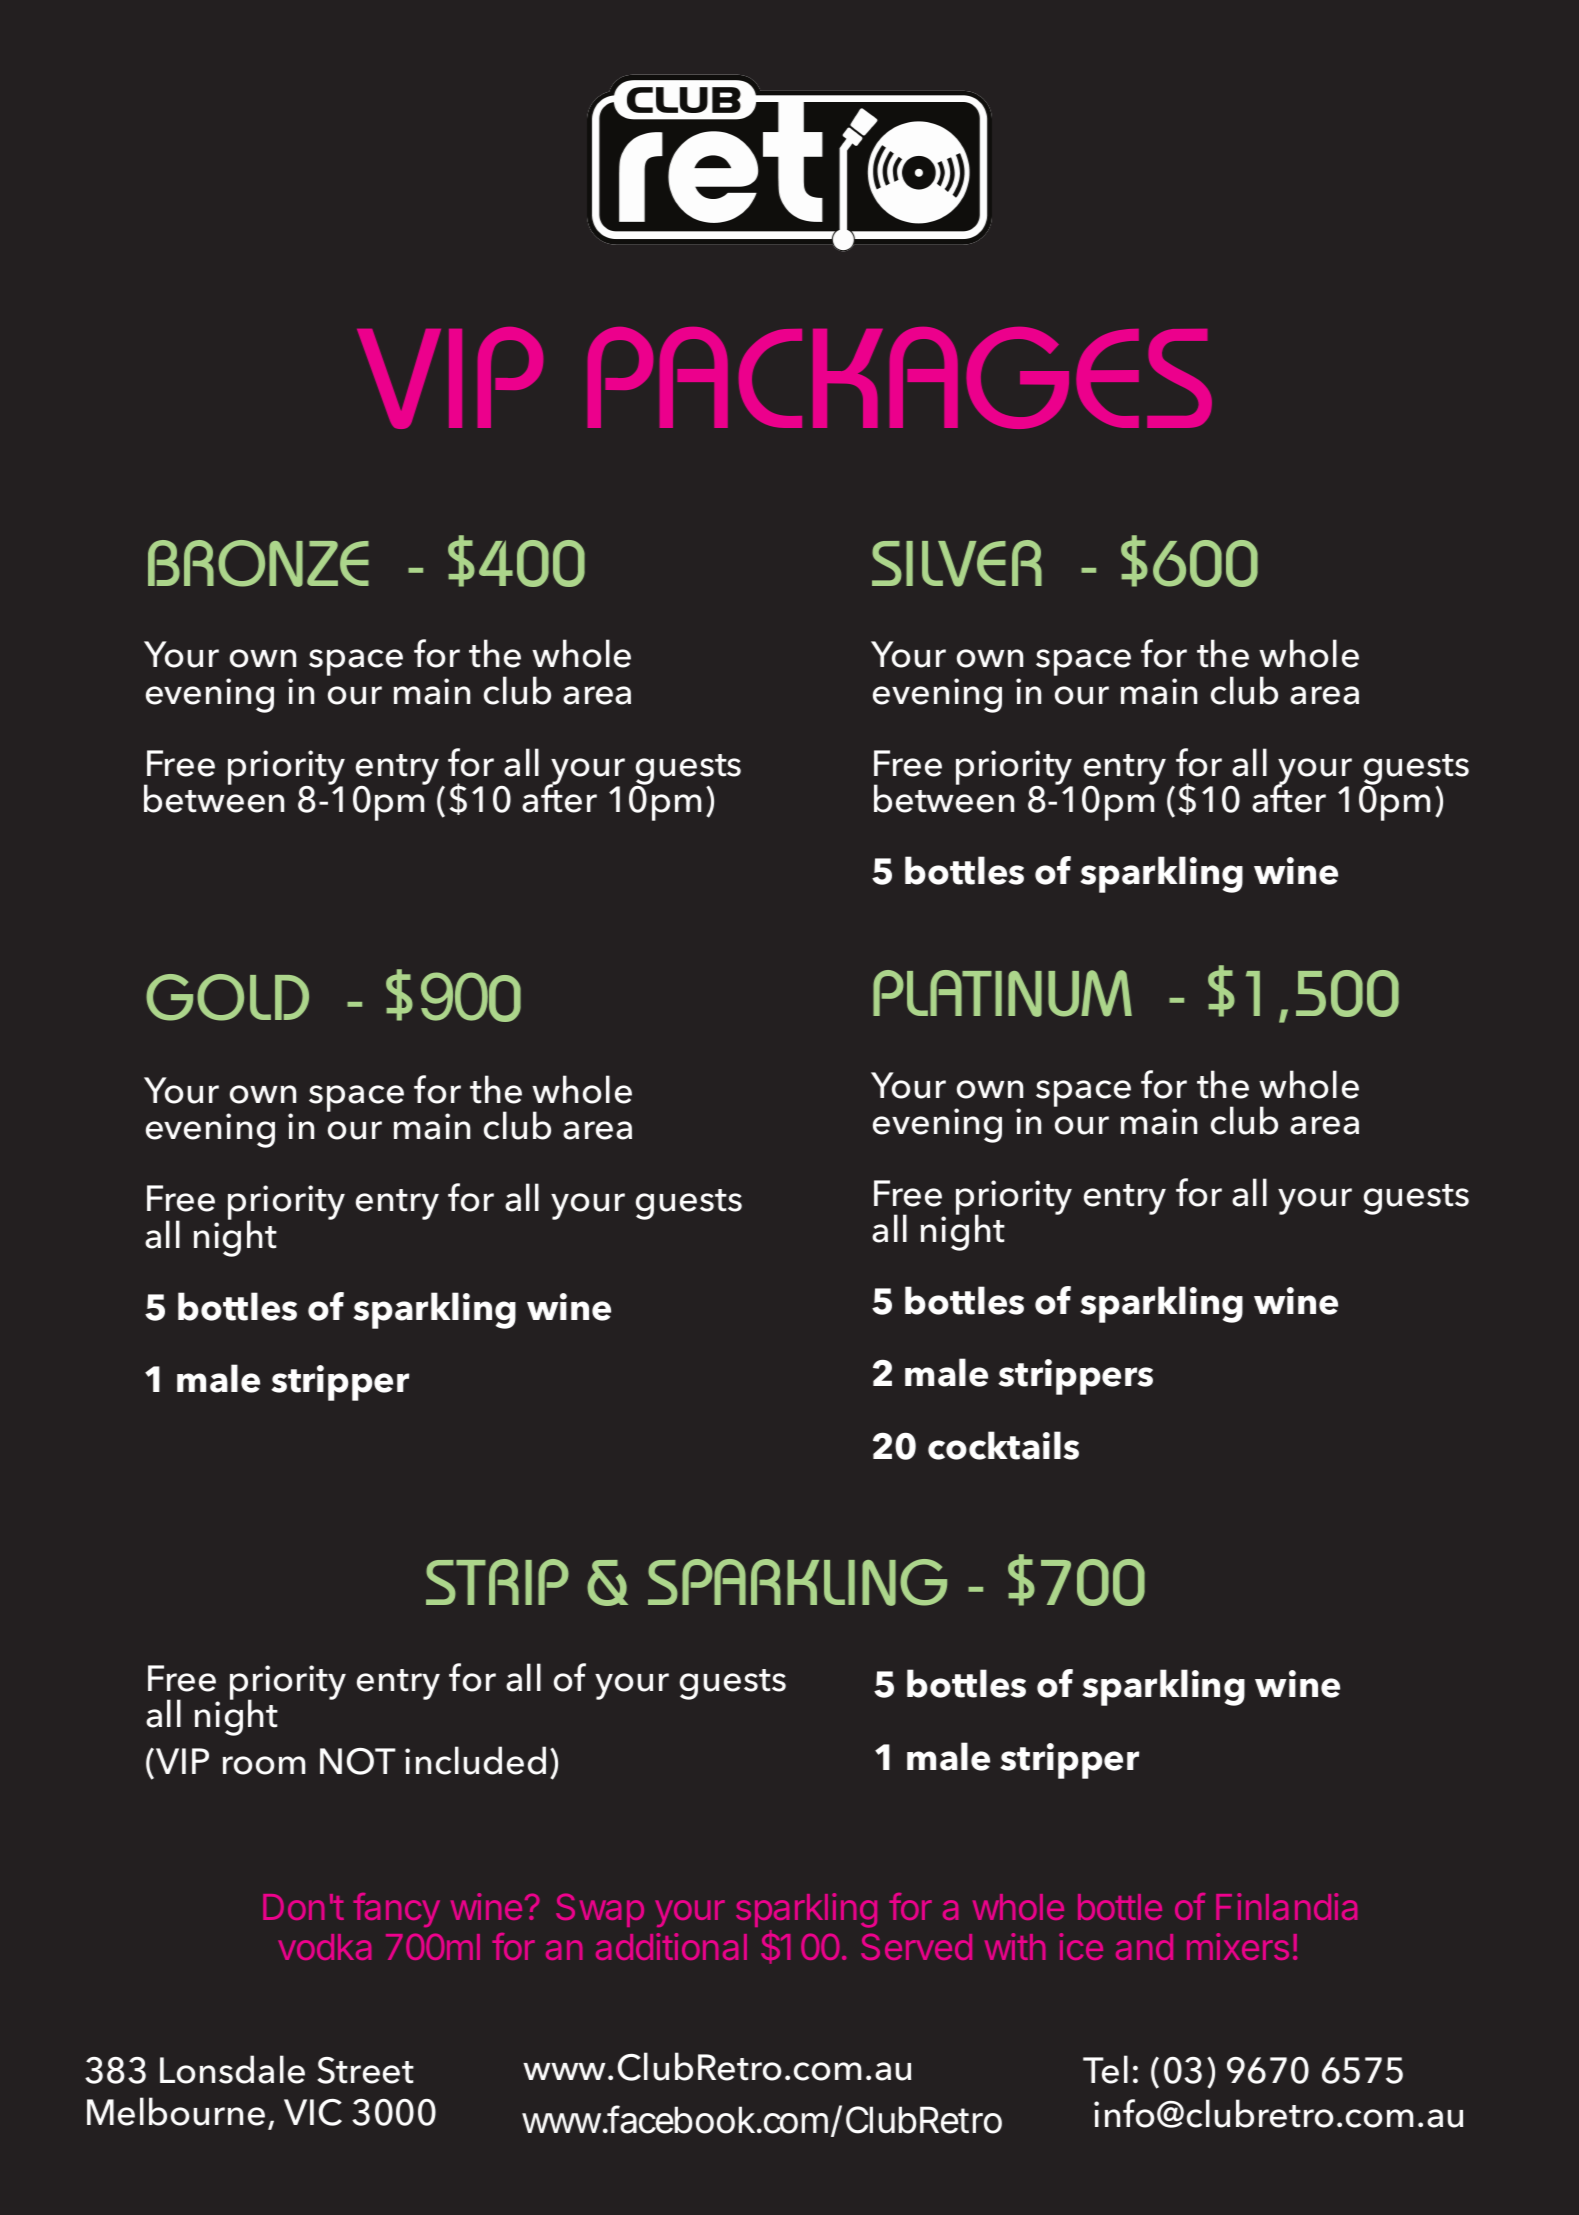  I want to click on PACKAGES, so click(900, 378).
